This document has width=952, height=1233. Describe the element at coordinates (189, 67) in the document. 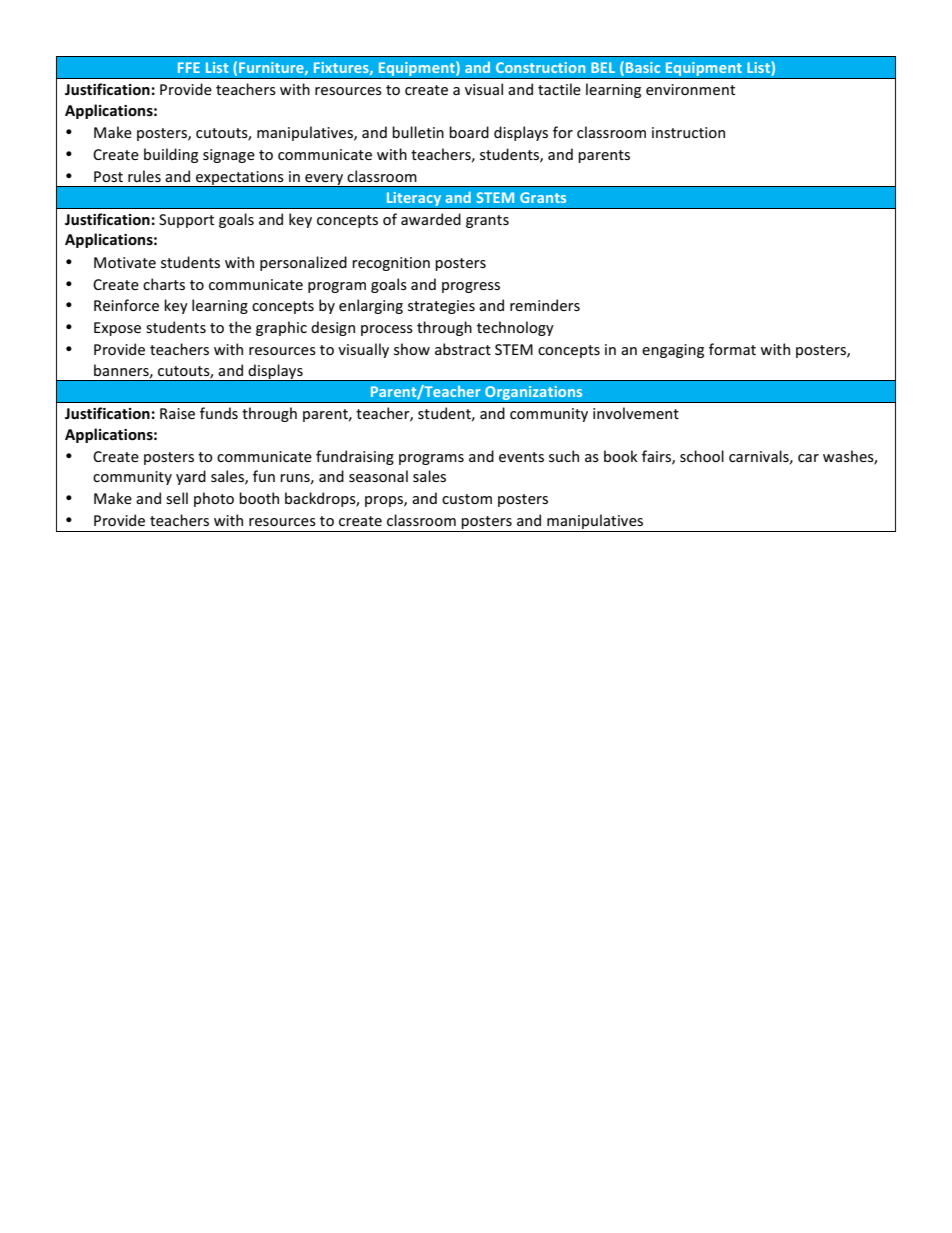

I see `FFE` at that location.
